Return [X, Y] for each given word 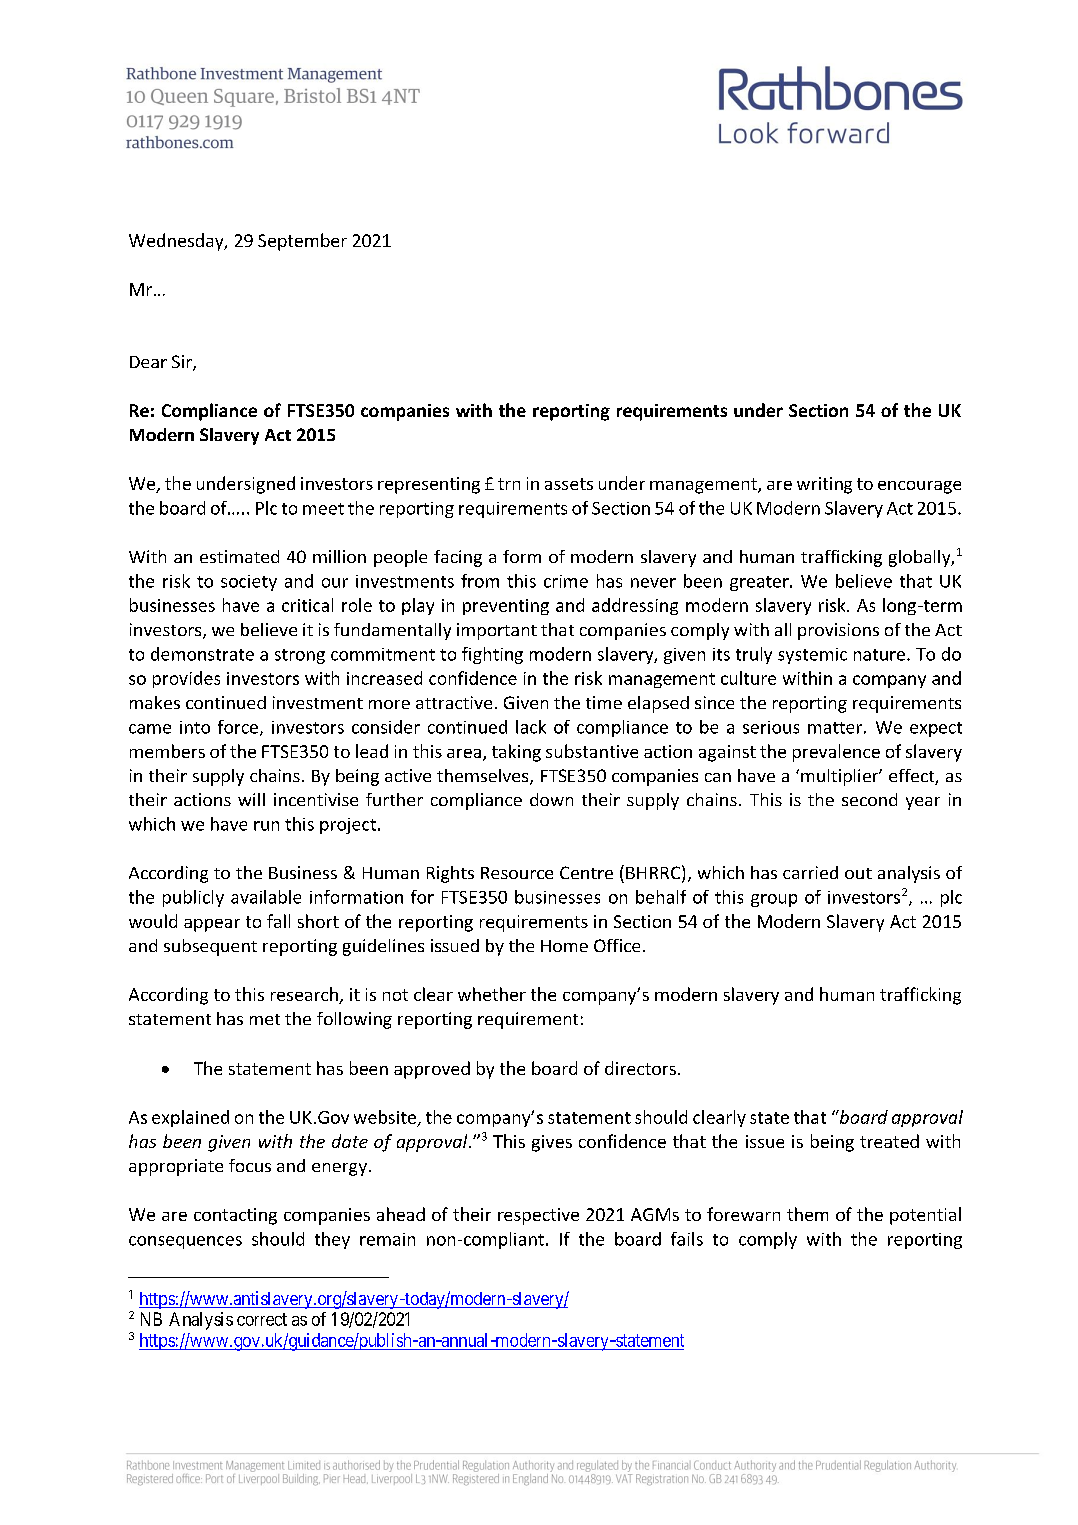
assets [569, 484]
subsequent [210, 947]
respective [538, 1216]
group [774, 900]
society [249, 583]
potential [925, 1216]
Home [564, 946]
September [302, 242]
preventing [506, 607]
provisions [838, 631]
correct [262, 1319]
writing [824, 485]
